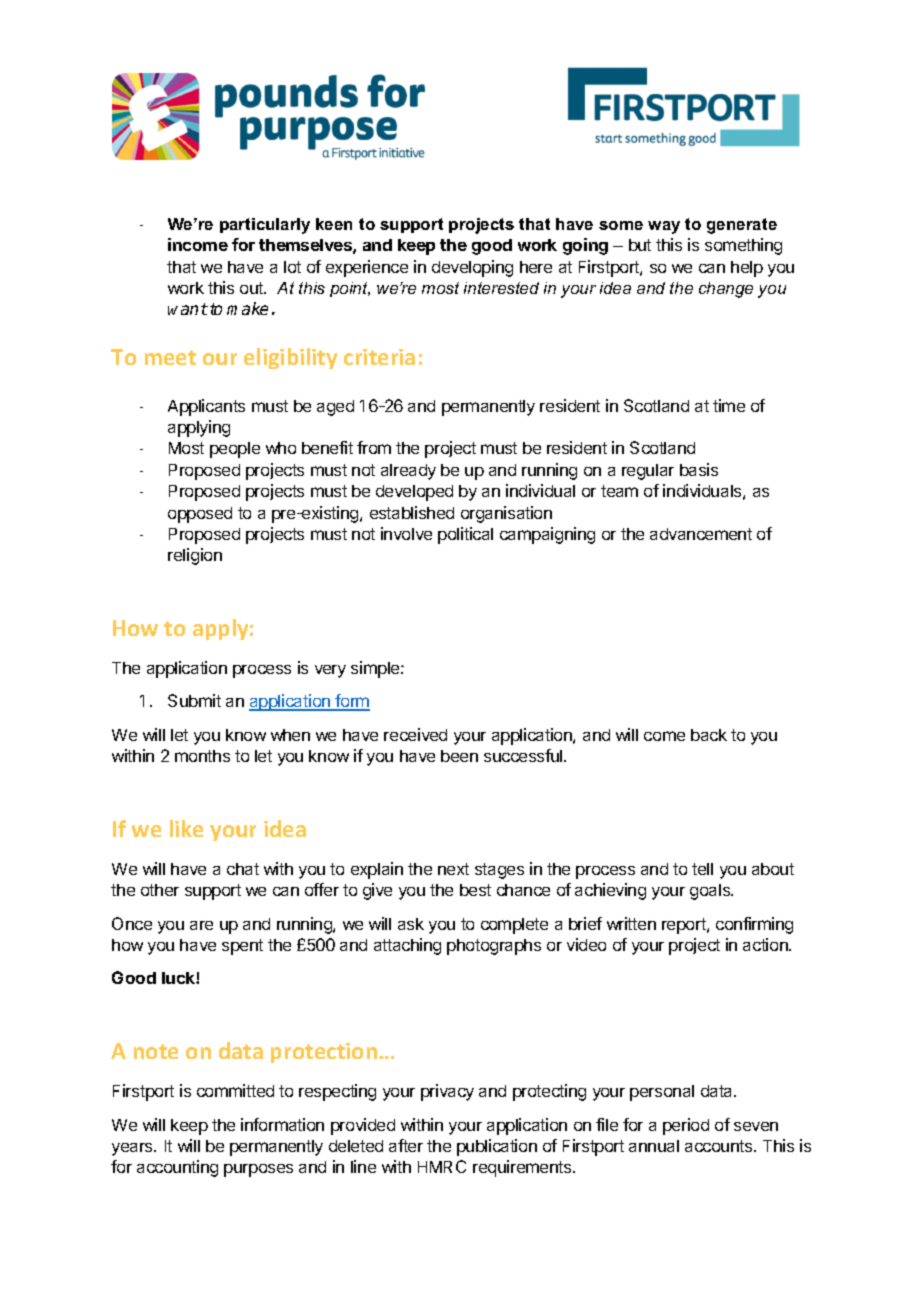 The width and height of the screenshot is (924, 1308). What do you see at coordinates (702, 869) in the screenshot?
I see `tell` at bounding box center [702, 869].
